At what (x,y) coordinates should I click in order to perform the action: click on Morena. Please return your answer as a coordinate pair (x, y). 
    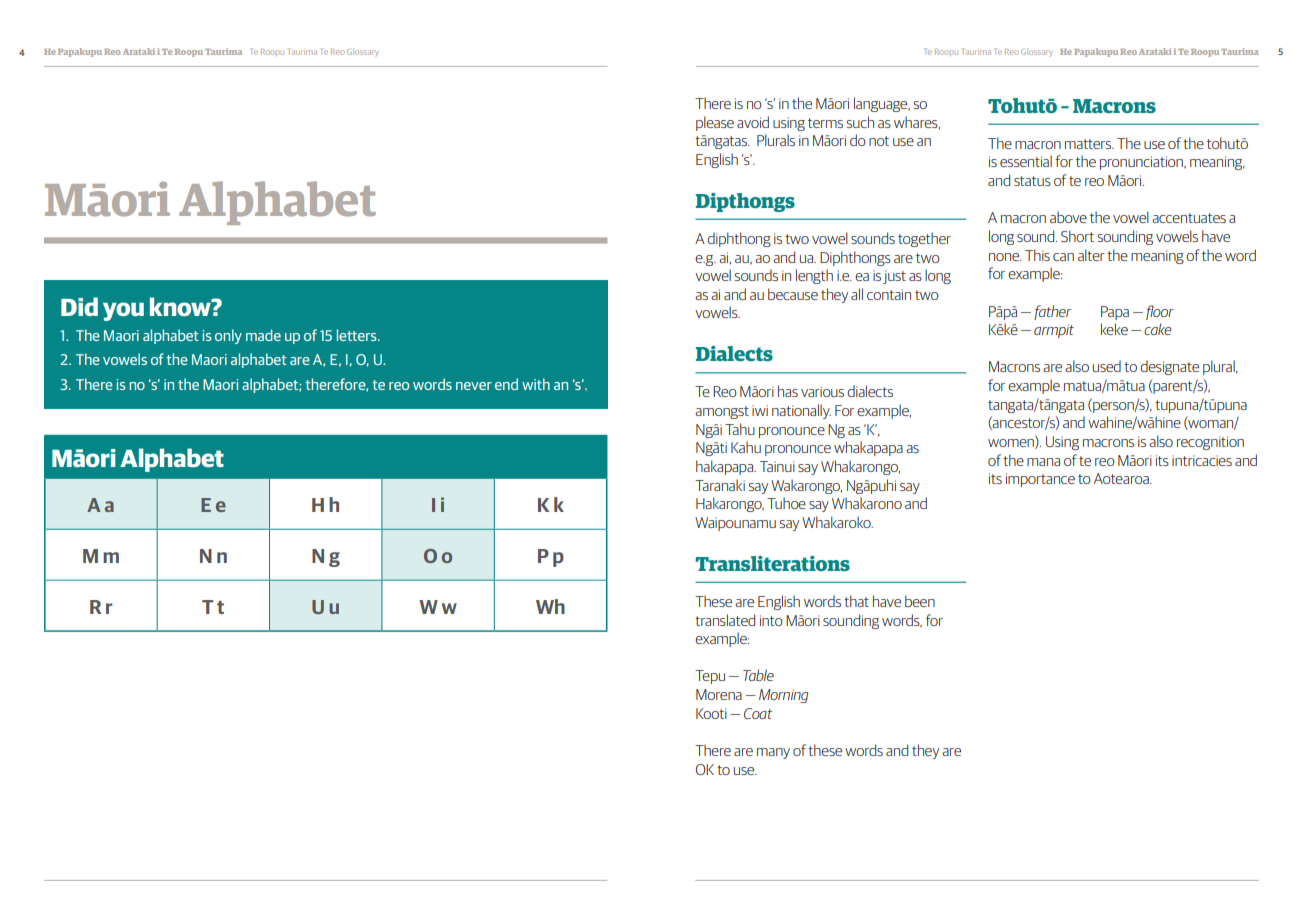
    Looking at the image, I should click on (719, 694).
